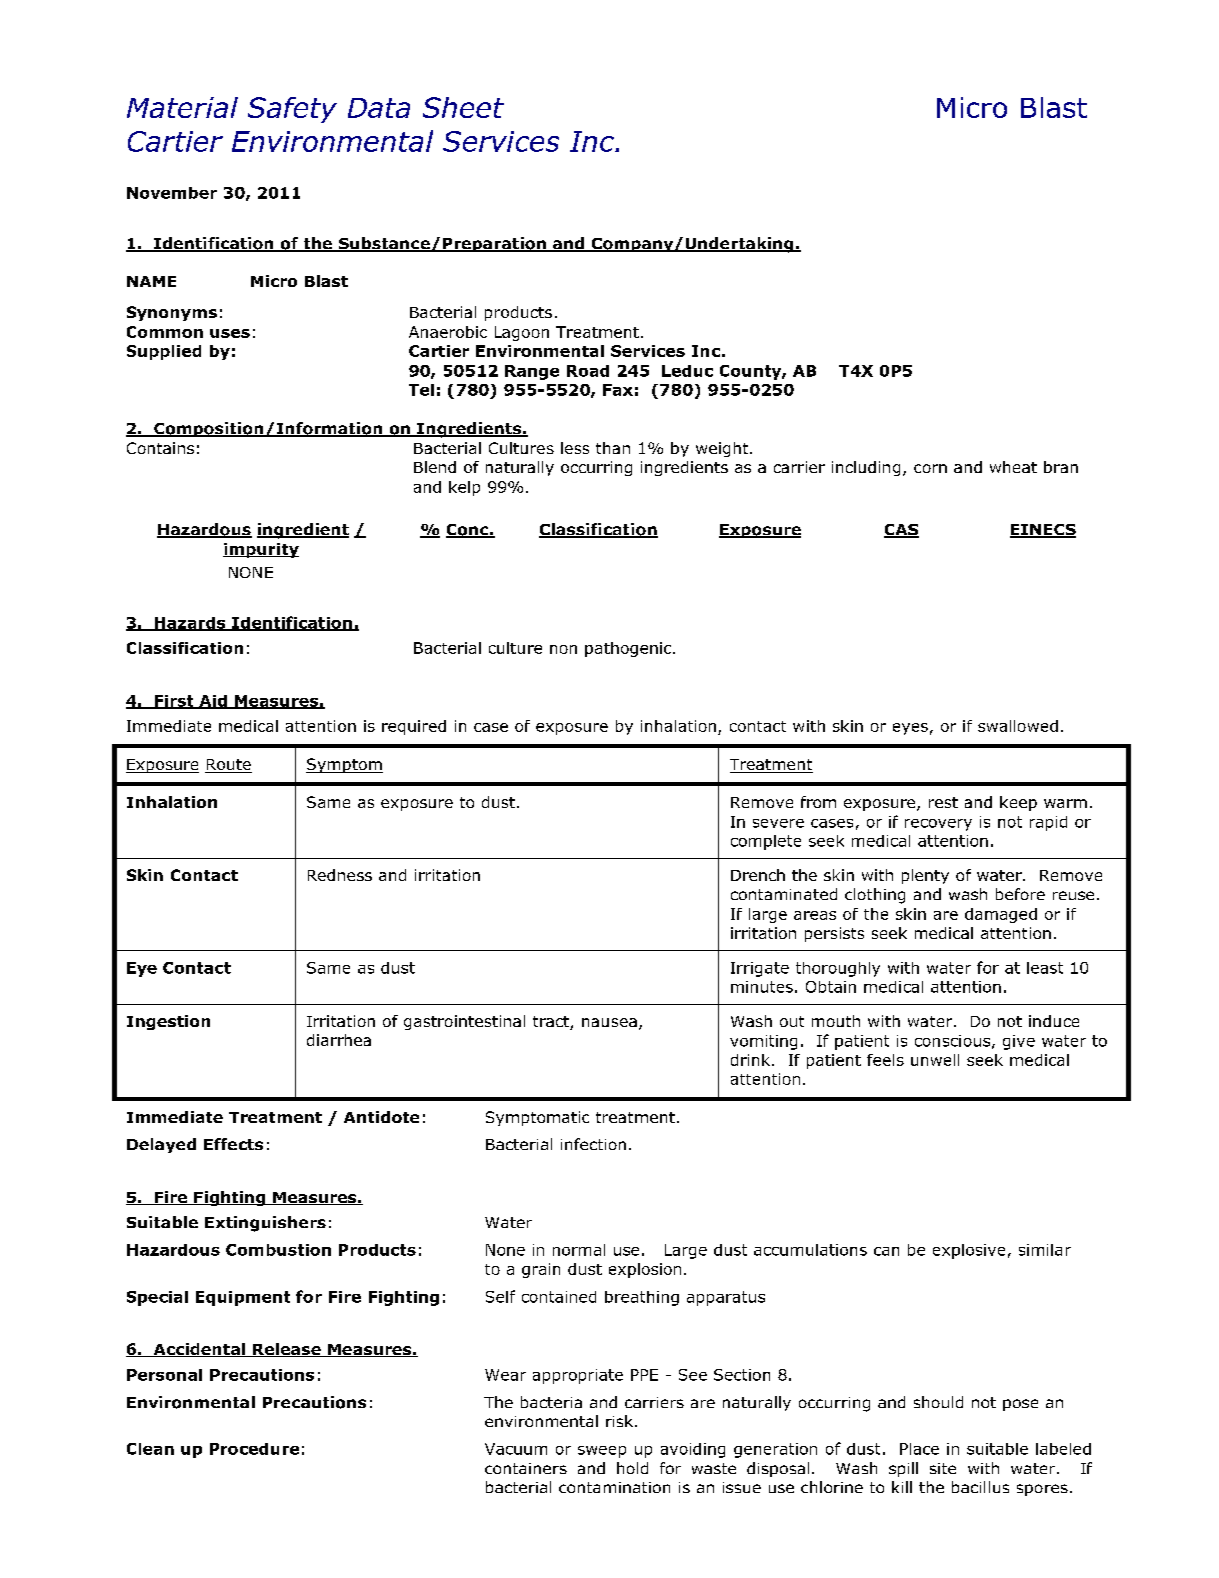 The height and width of the image is (1578, 1219). What do you see at coordinates (339, 1040) in the image?
I see `diarrhea` at bounding box center [339, 1040].
